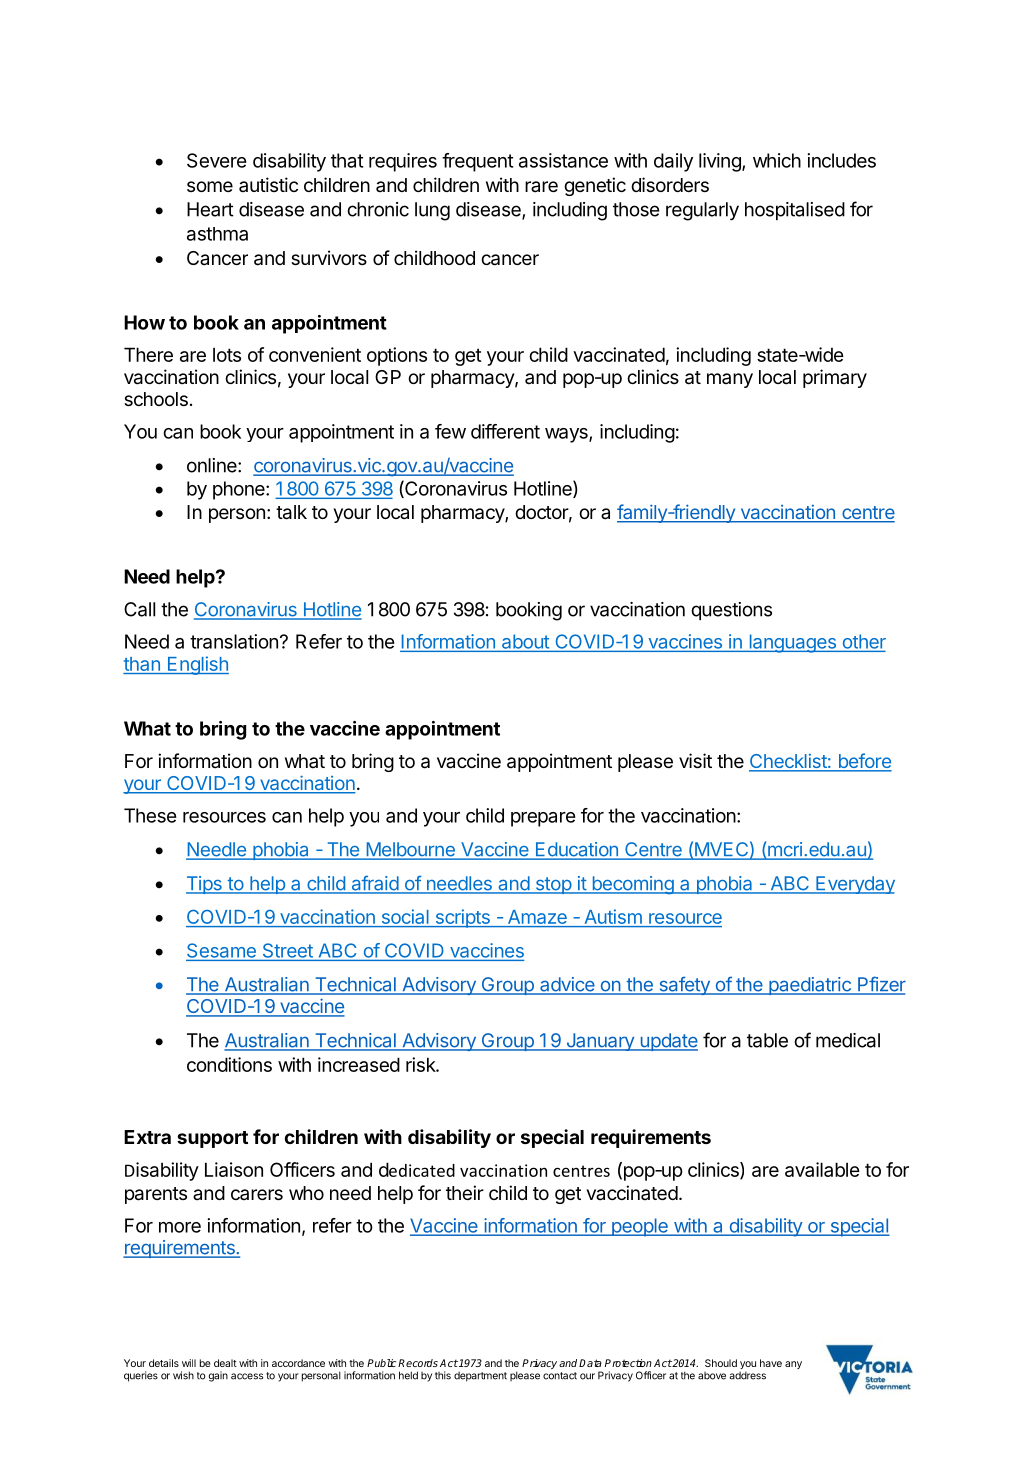  What do you see at coordinates (864, 762) in the screenshot?
I see `before` at bounding box center [864, 762].
